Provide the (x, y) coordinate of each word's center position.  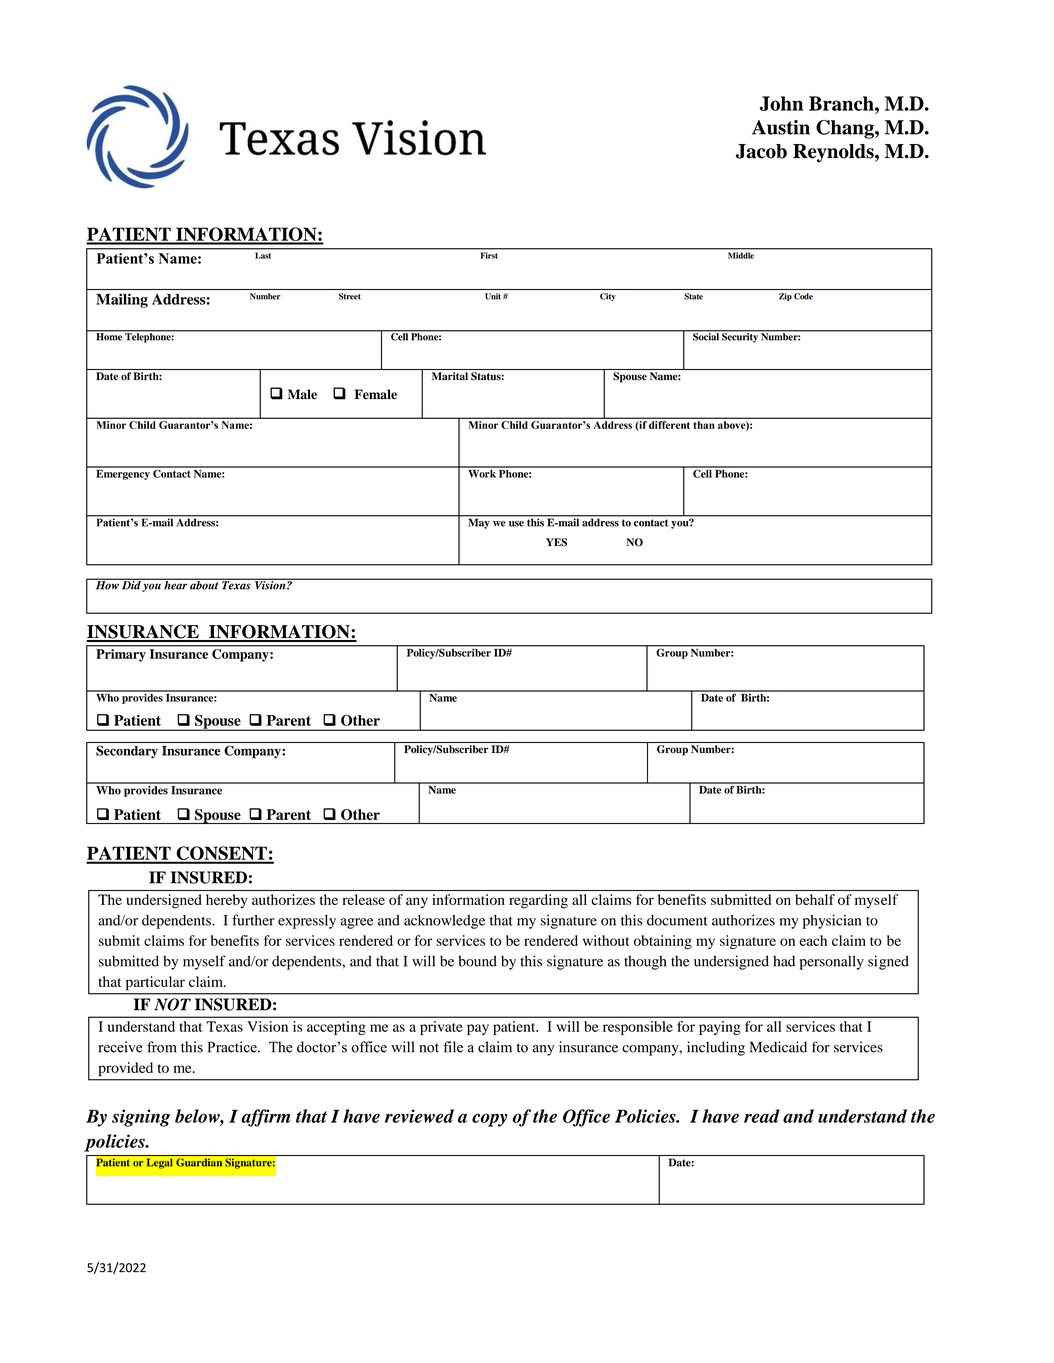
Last (263, 255)
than (704, 425)
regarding (538, 901)
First (489, 255)
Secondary (127, 751)
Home (109, 336)
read (762, 1116)
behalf (815, 899)
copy (489, 1120)
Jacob (761, 151)
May (479, 522)
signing (141, 1118)
